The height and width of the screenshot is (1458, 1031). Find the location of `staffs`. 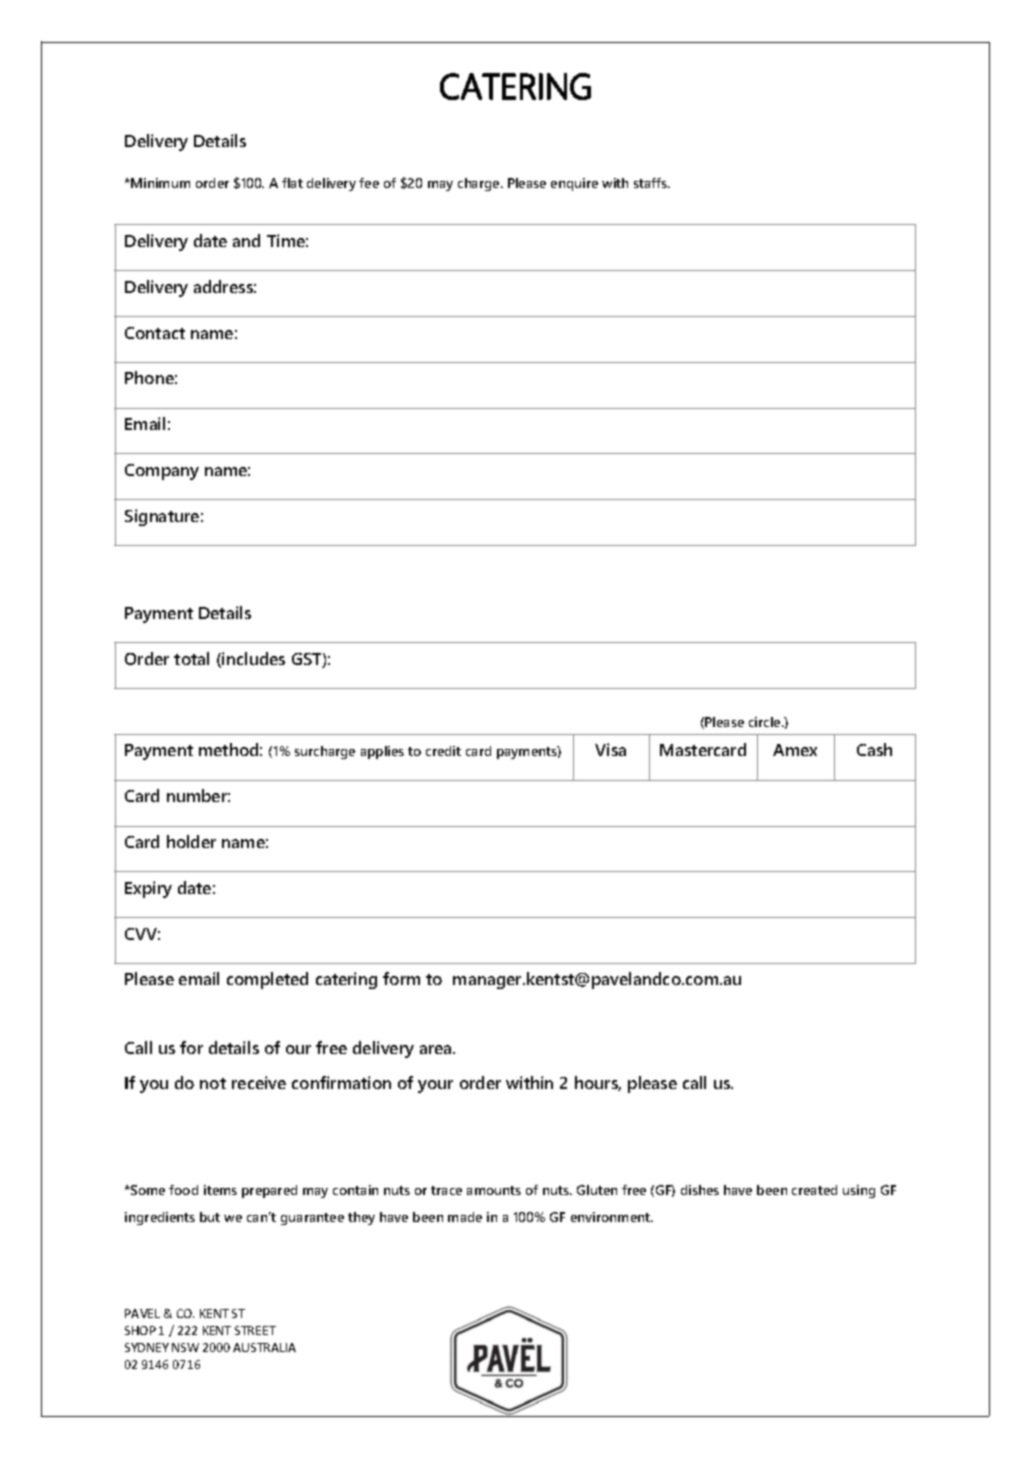

staffs is located at coordinates (651, 183).
